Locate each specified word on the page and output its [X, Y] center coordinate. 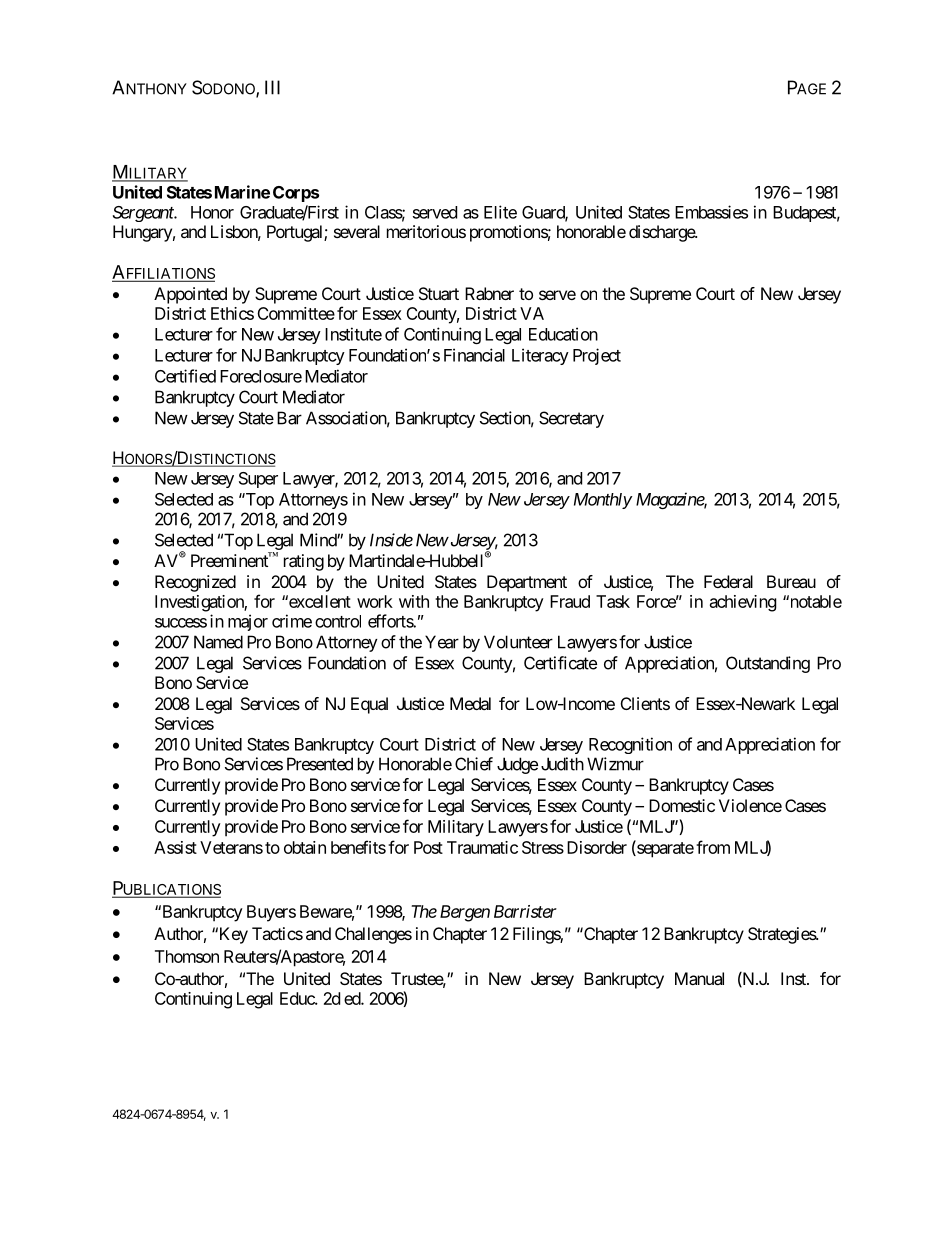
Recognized [195, 583]
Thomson [187, 956]
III [272, 87]
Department [527, 583]
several [357, 231]
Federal [728, 581]
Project [597, 356]
